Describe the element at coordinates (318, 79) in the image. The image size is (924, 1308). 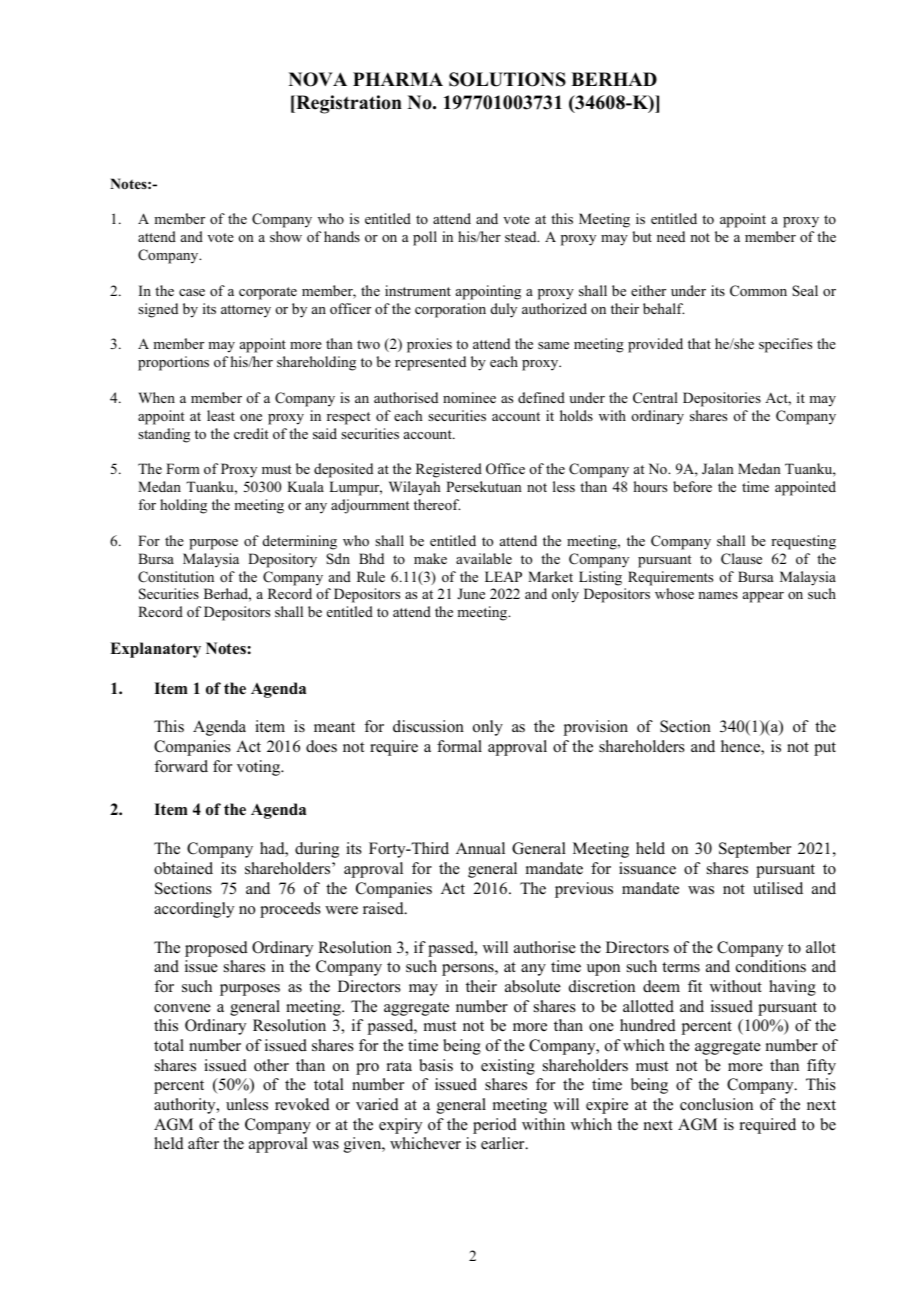
I see `NOVA` at that location.
